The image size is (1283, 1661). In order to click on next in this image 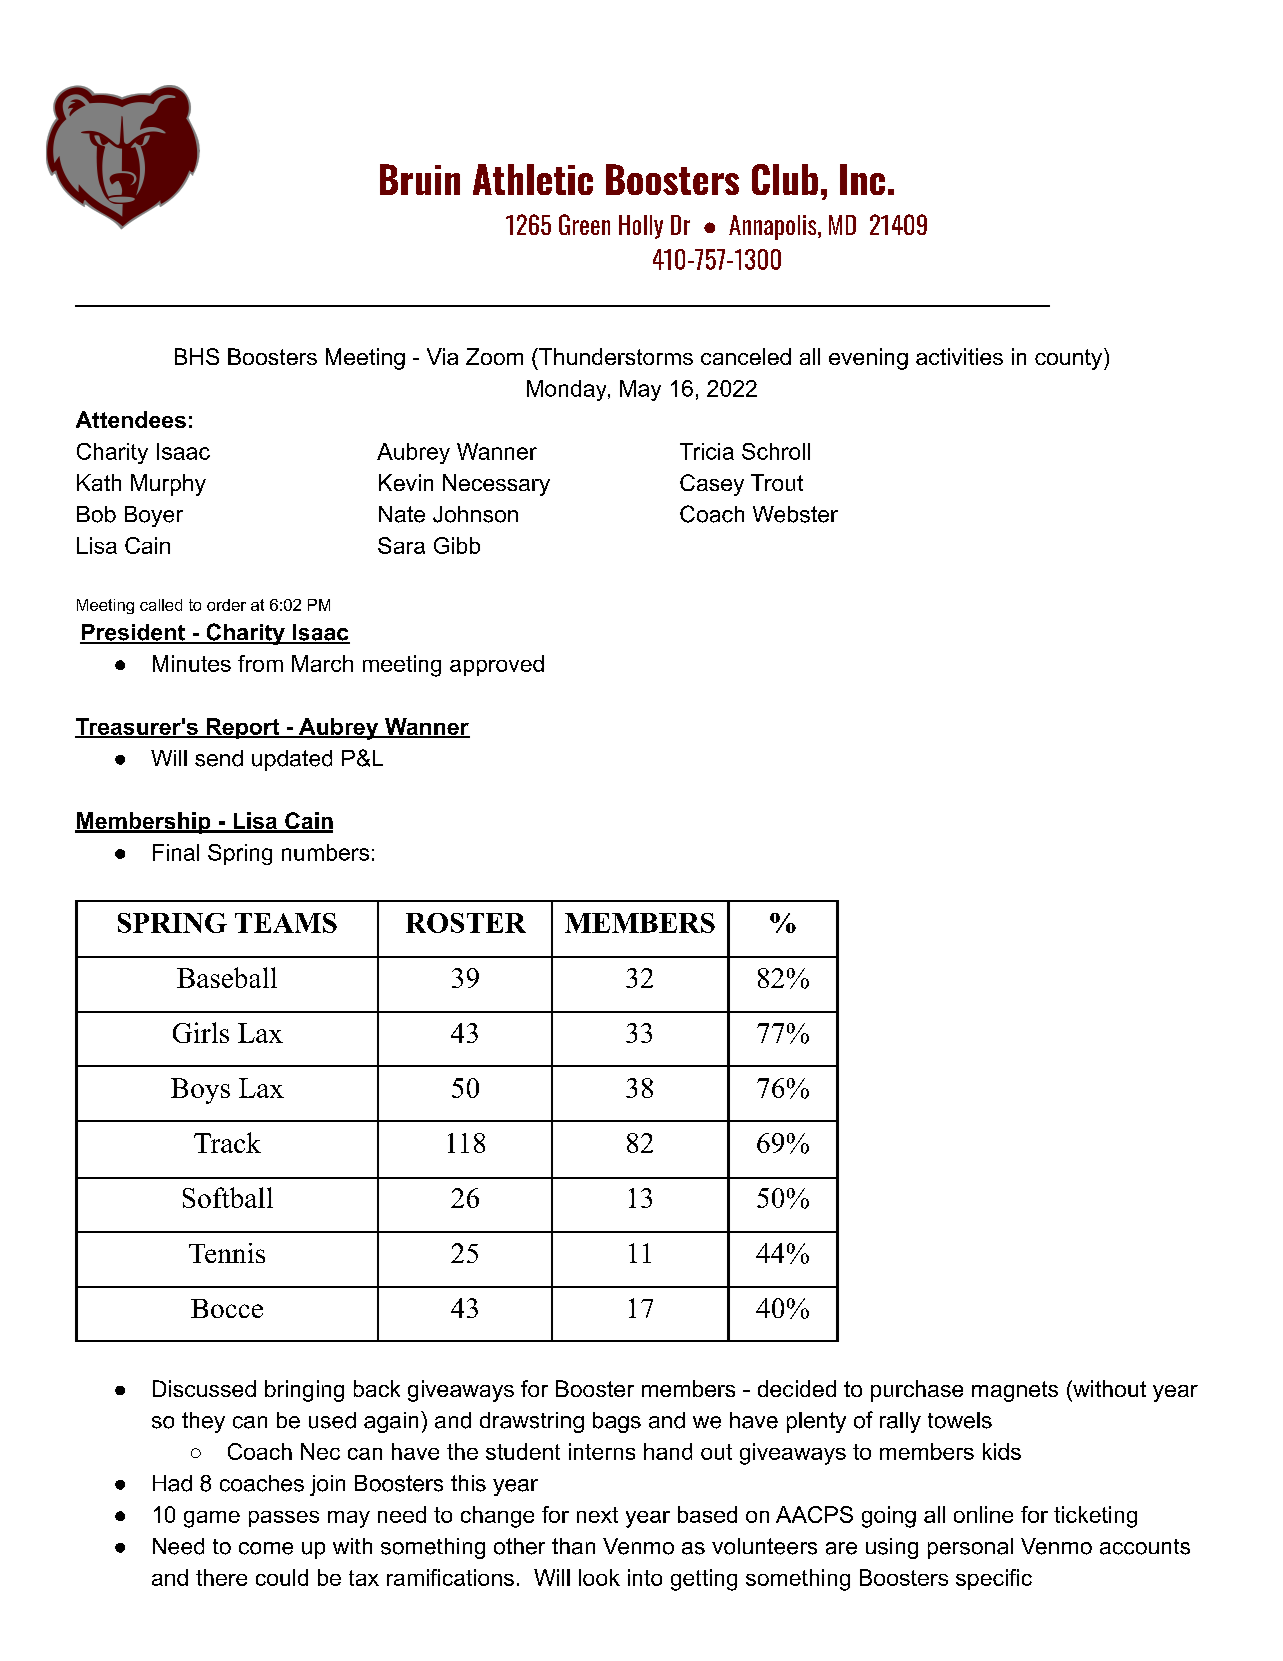, I will do `click(597, 1515)`.
